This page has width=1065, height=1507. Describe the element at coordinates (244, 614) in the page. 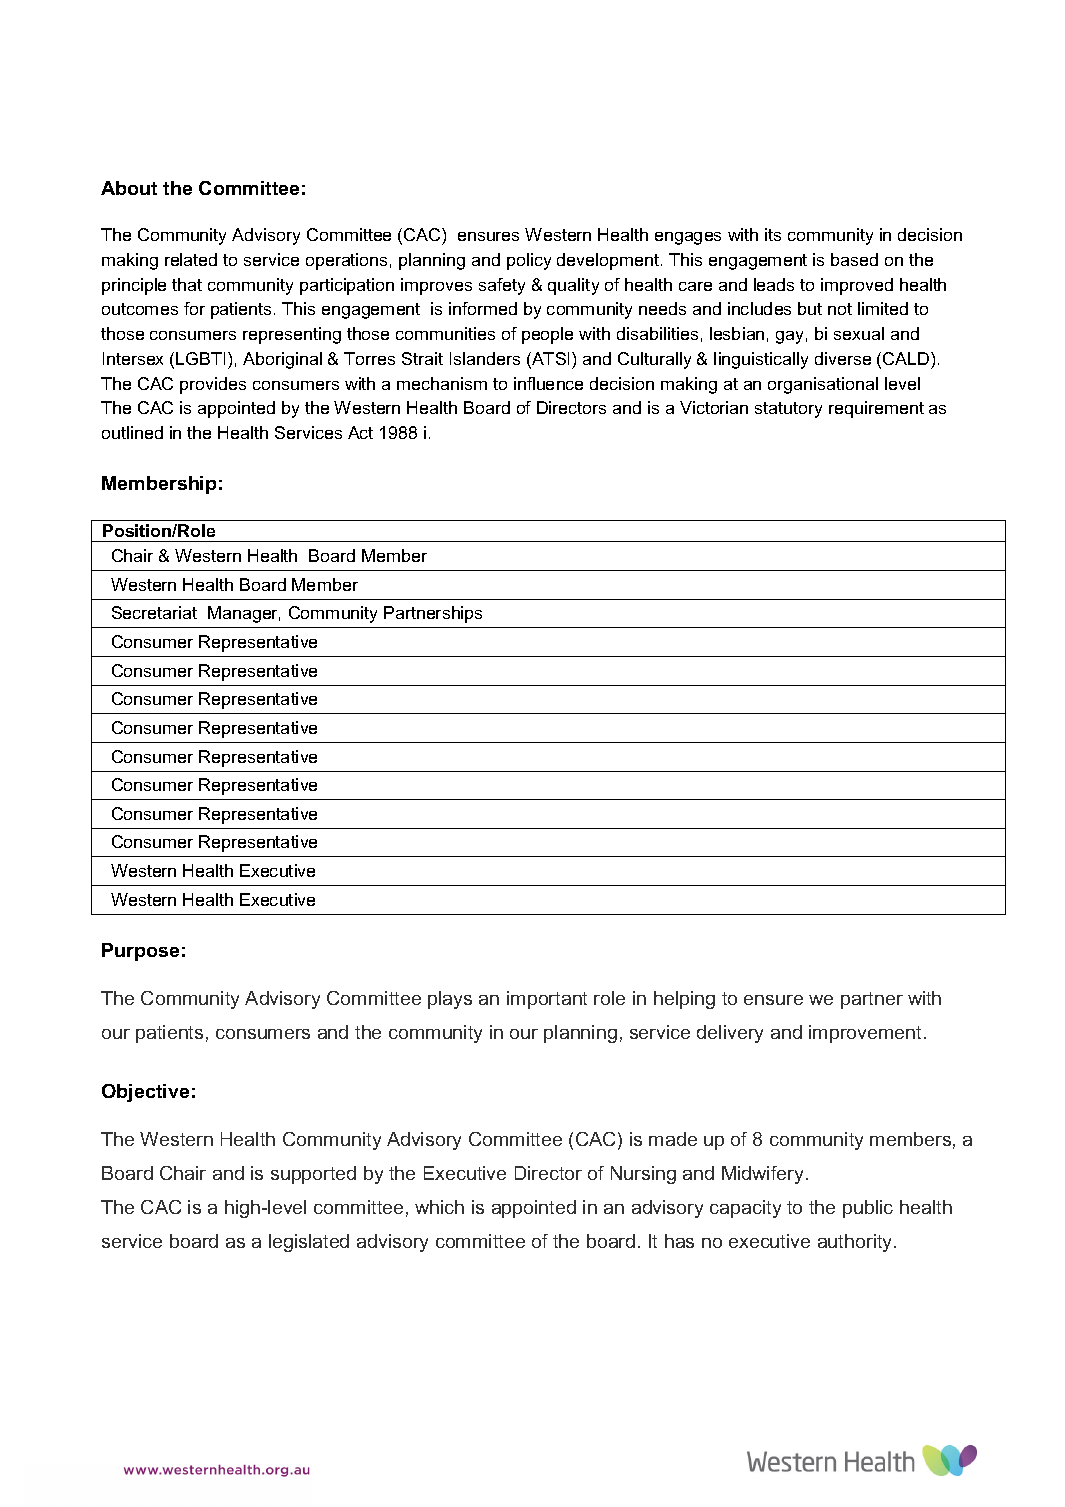

I see `Manager` at that location.
